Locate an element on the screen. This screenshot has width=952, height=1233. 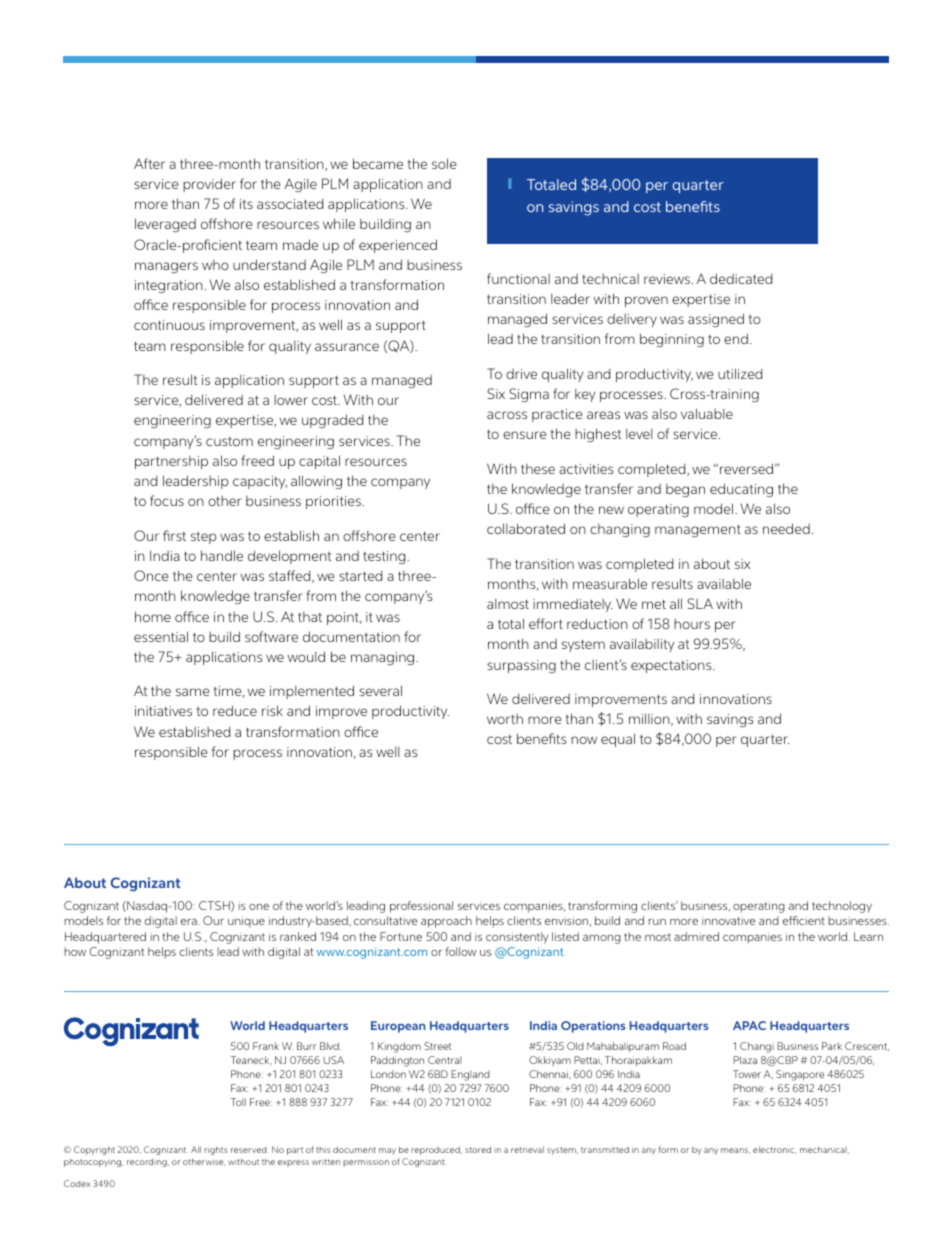
valuable is located at coordinates (707, 413).
